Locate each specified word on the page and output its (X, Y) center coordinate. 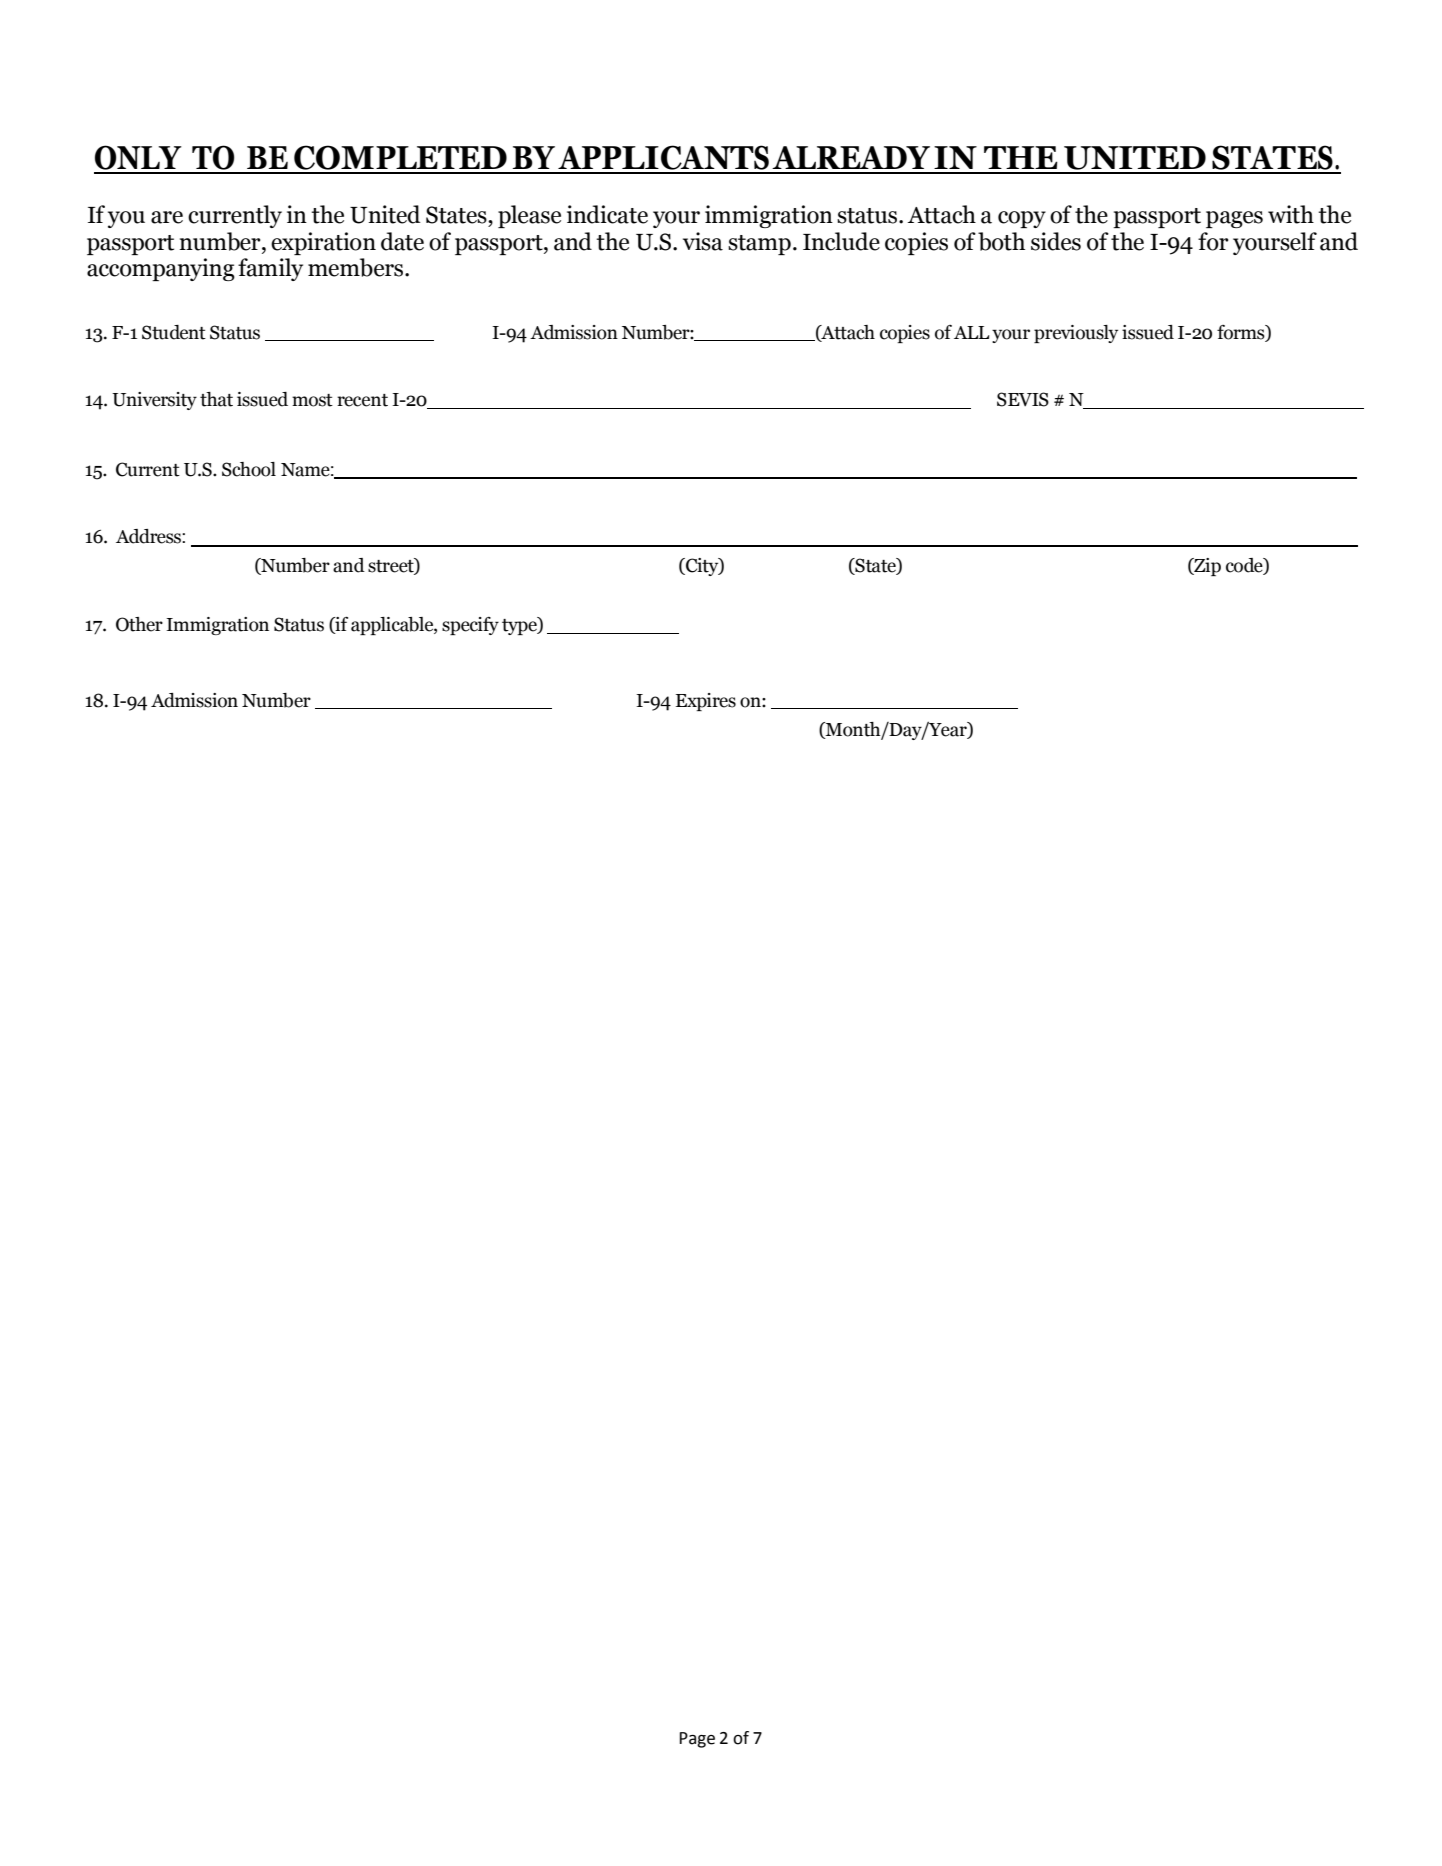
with (1291, 214)
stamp (759, 245)
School (249, 469)
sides (1056, 241)
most (312, 400)
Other (139, 624)
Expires (706, 702)
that (216, 399)
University (154, 401)
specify (470, 626)
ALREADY (851, 157)
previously (1076, 334)
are (167, 217)
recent (362, 400)
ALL (971, 332)
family (270, 269)
